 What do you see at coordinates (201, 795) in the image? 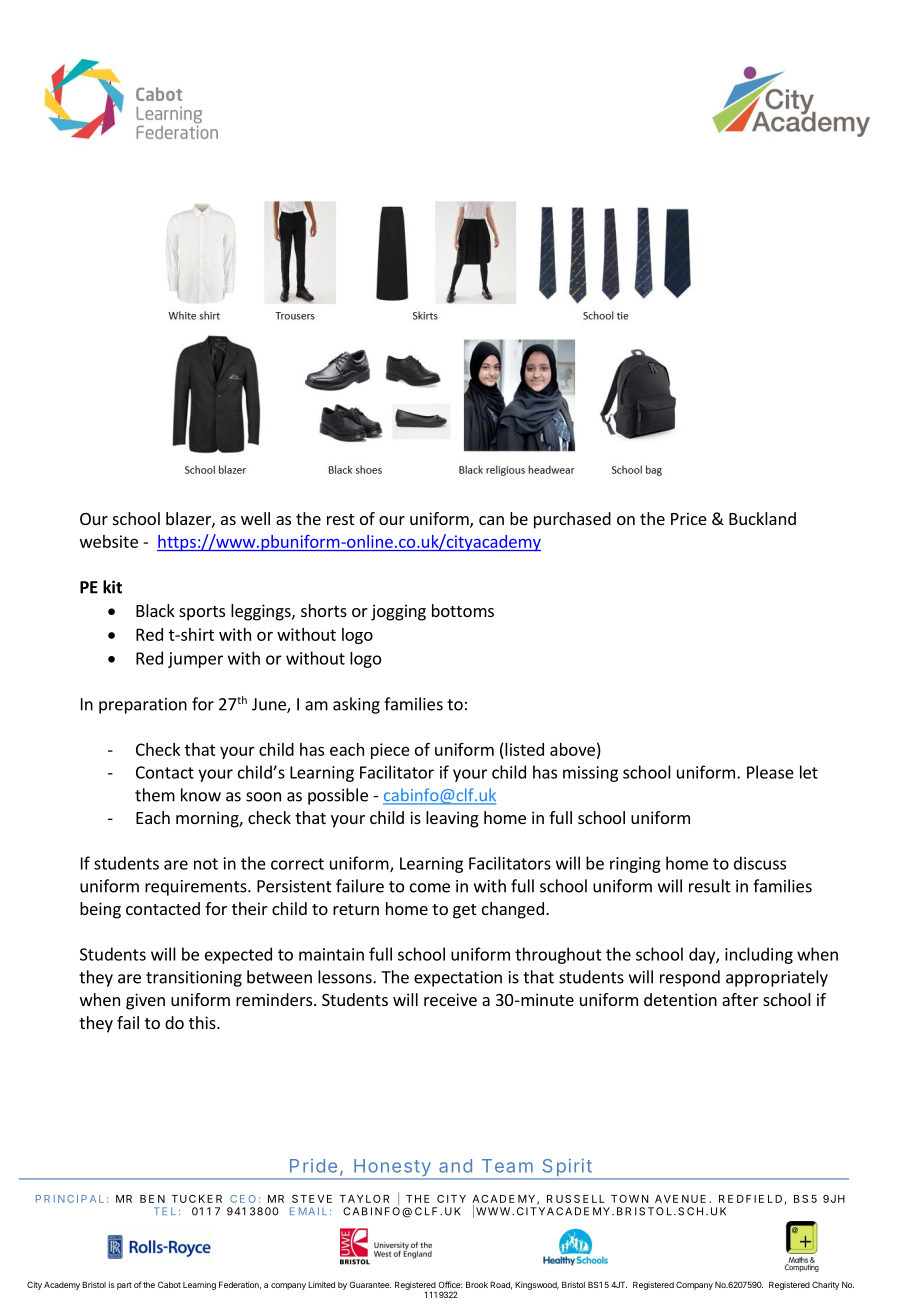
I see `know` at bounding box center [201, 795].
